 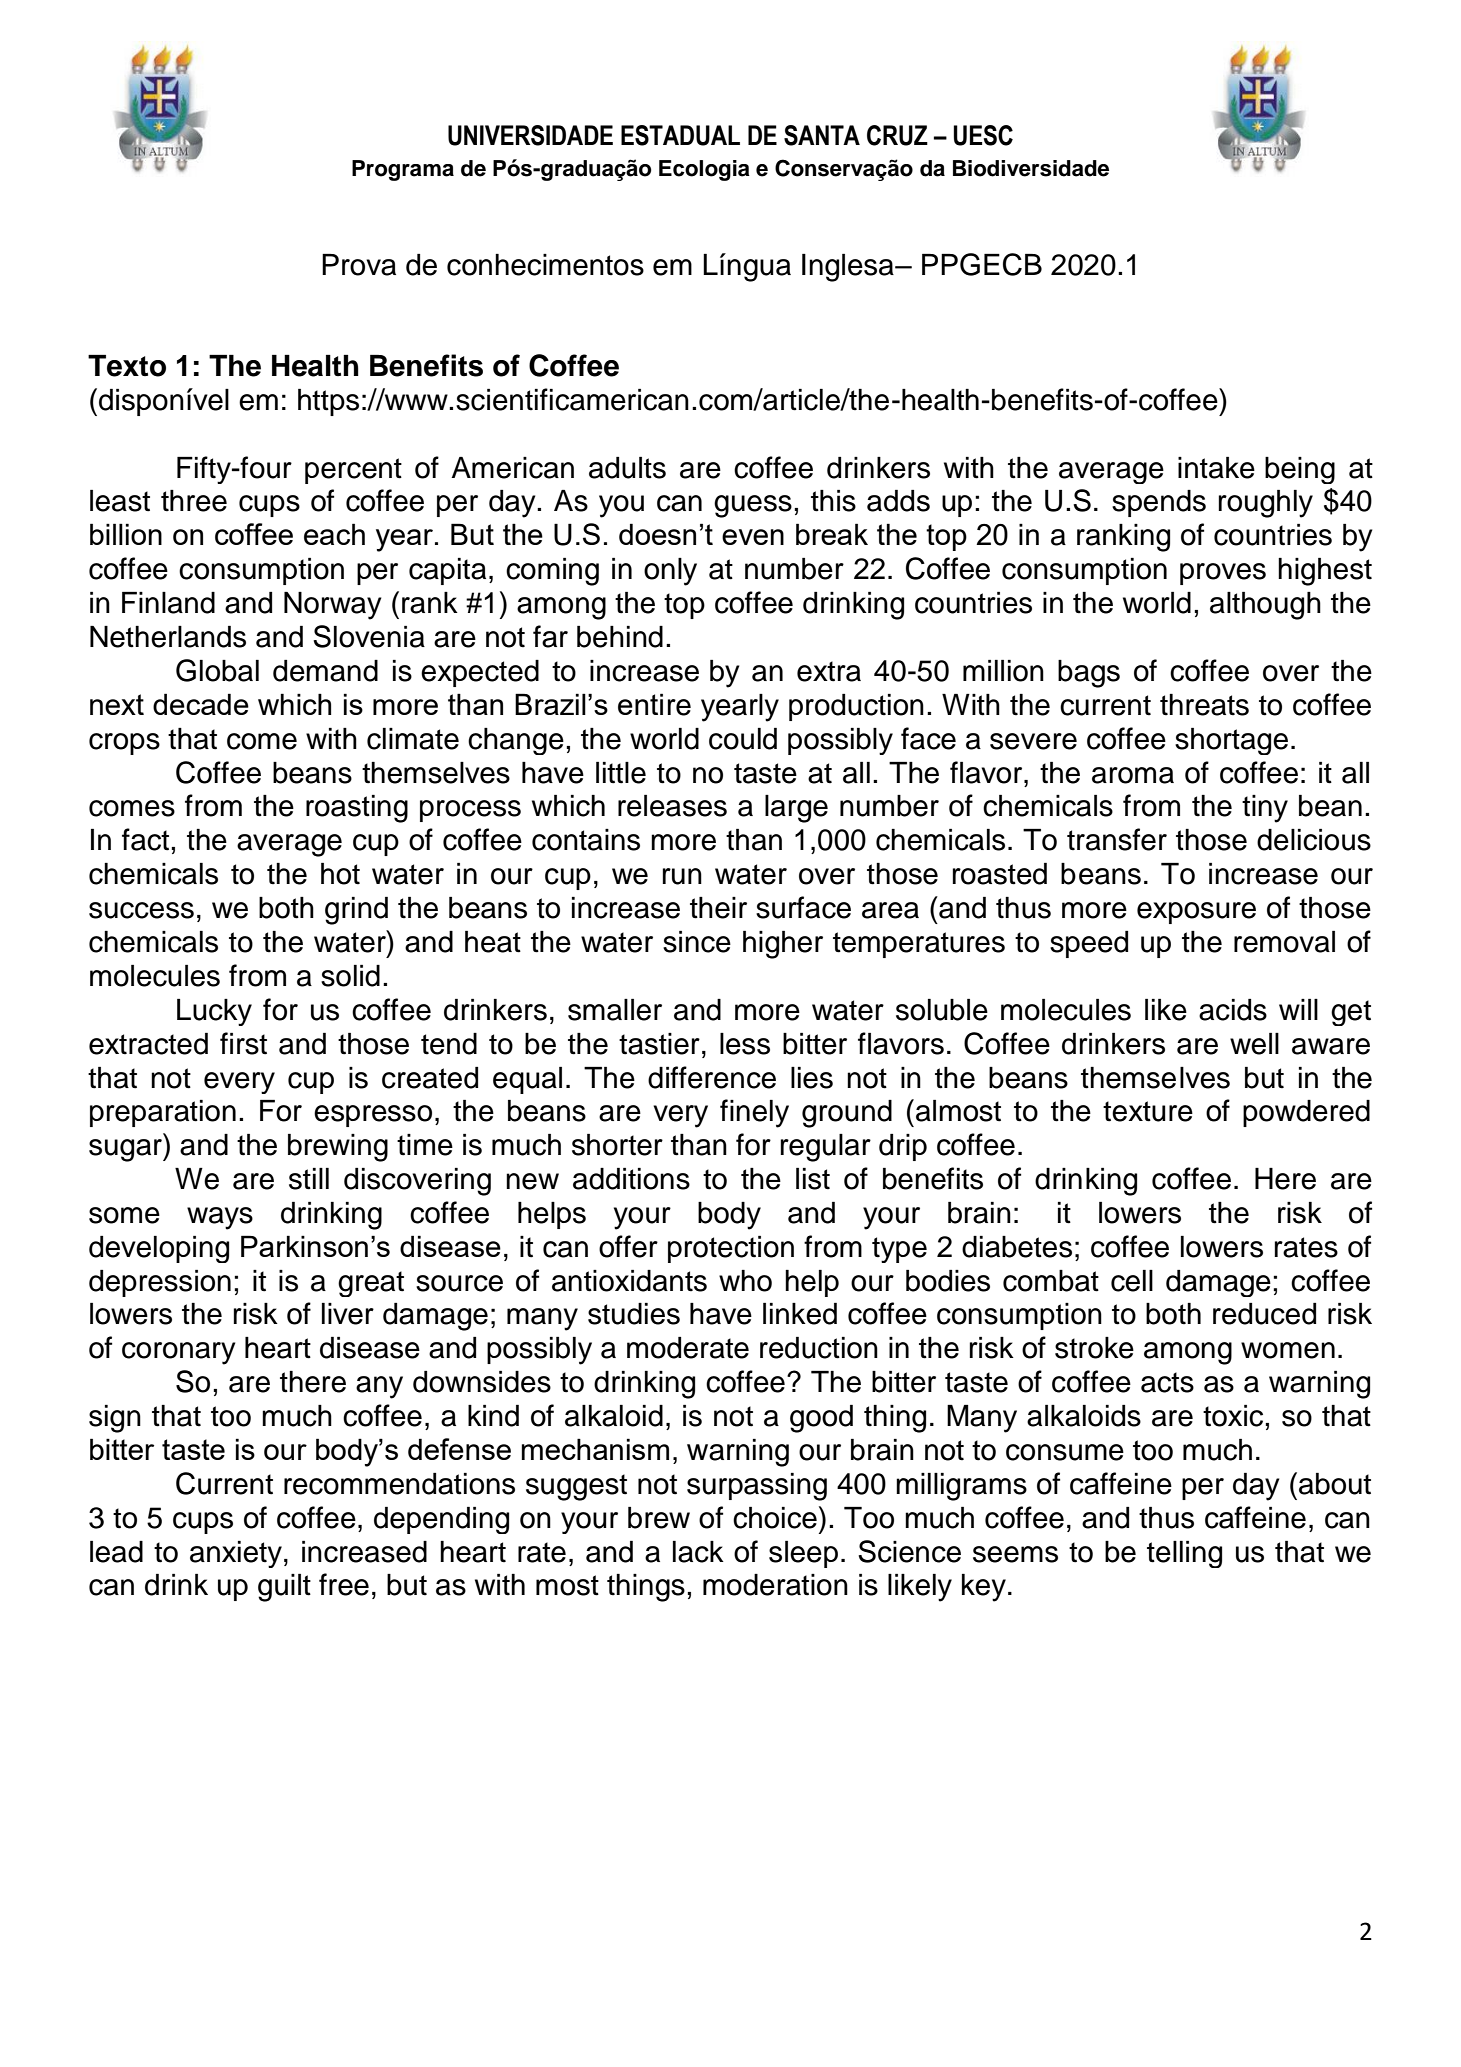 What do you see at coordinates (1196, 913) in the document?
I see `exposure` at bounding box center [1196, 913].
